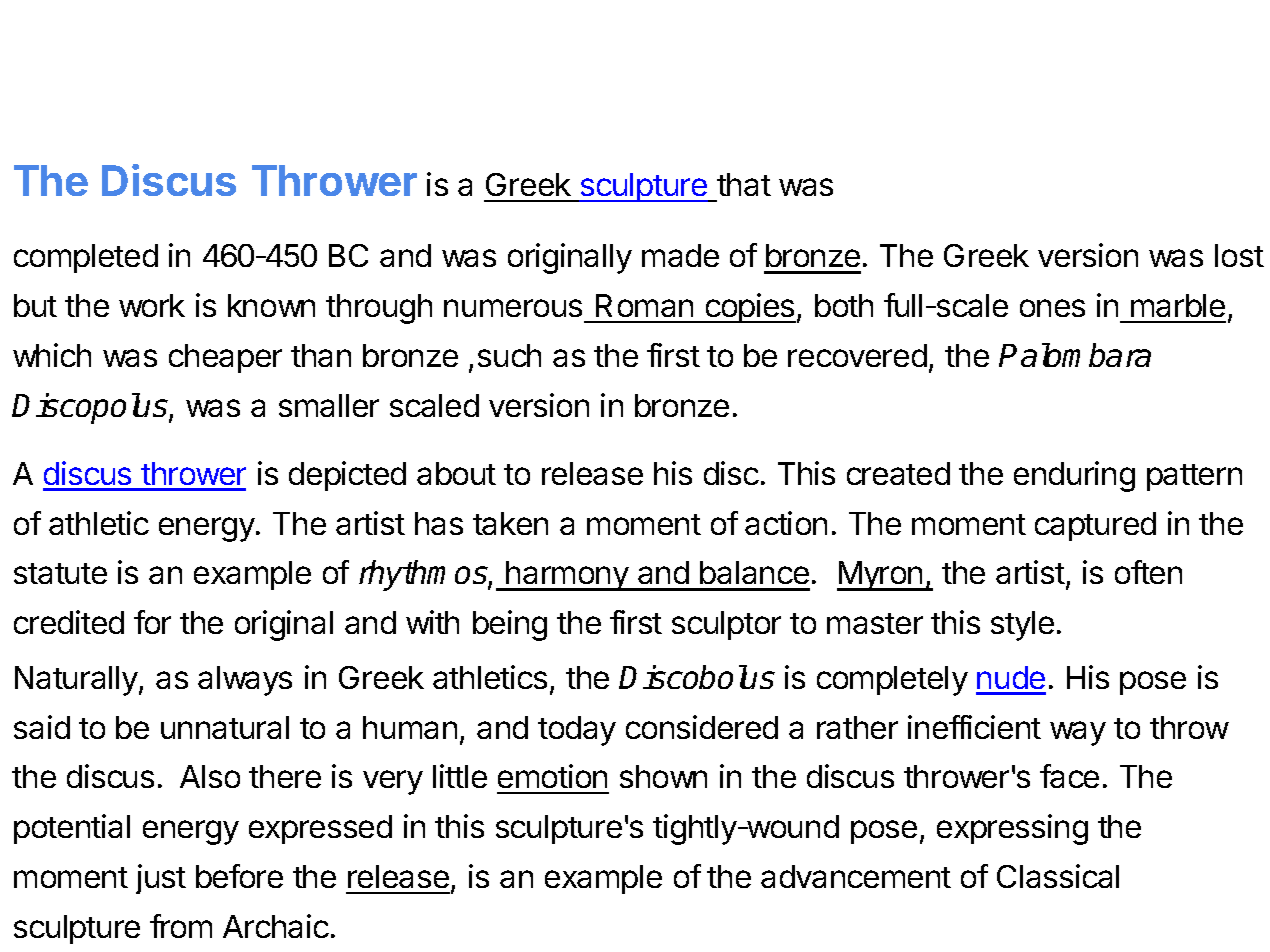  What do you see at coordinates (181, 926) in the screenshot?
I see `from` at bounding box center [181, 926].
